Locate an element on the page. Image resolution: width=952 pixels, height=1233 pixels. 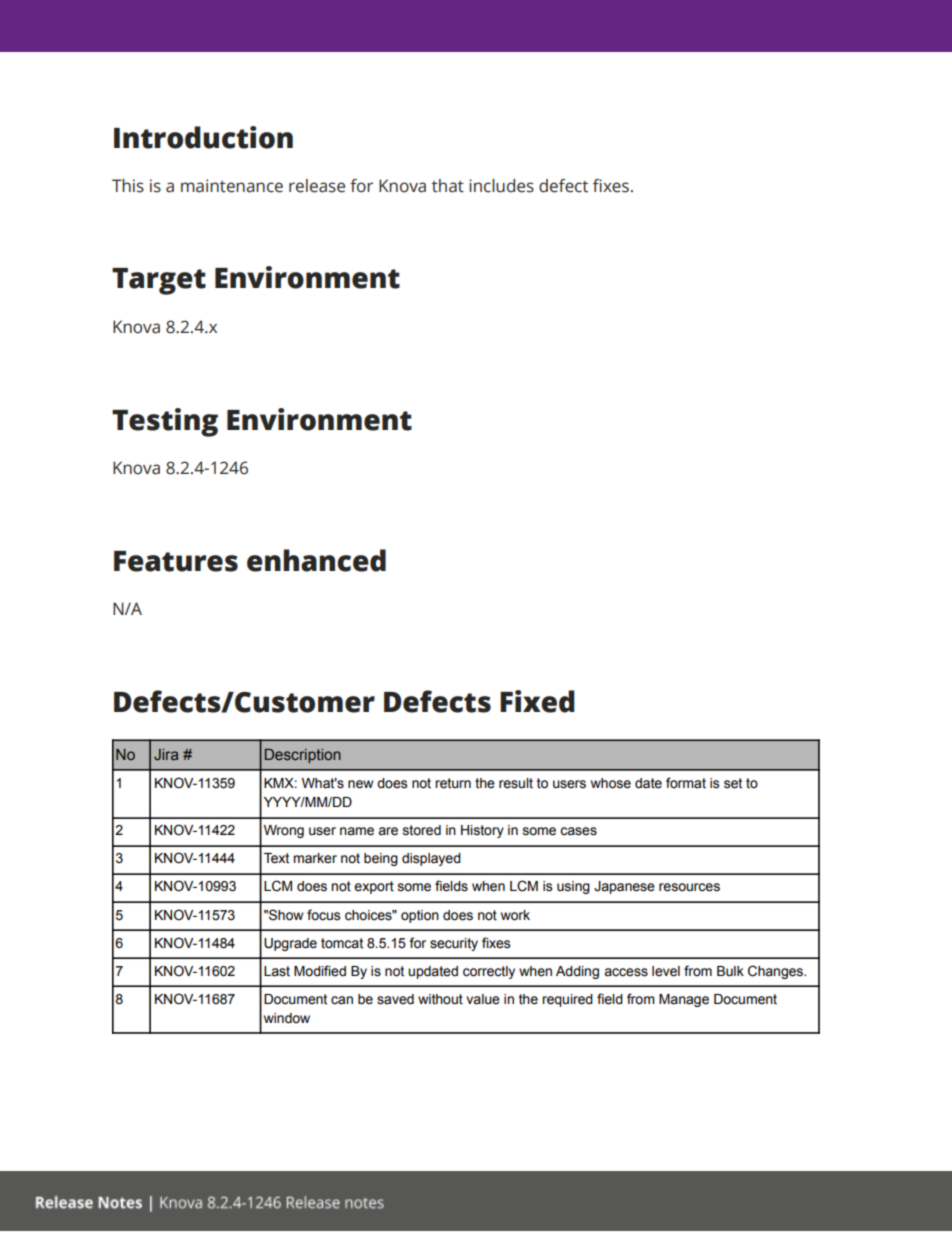
enhanced is located at coordinates (316, 560).
